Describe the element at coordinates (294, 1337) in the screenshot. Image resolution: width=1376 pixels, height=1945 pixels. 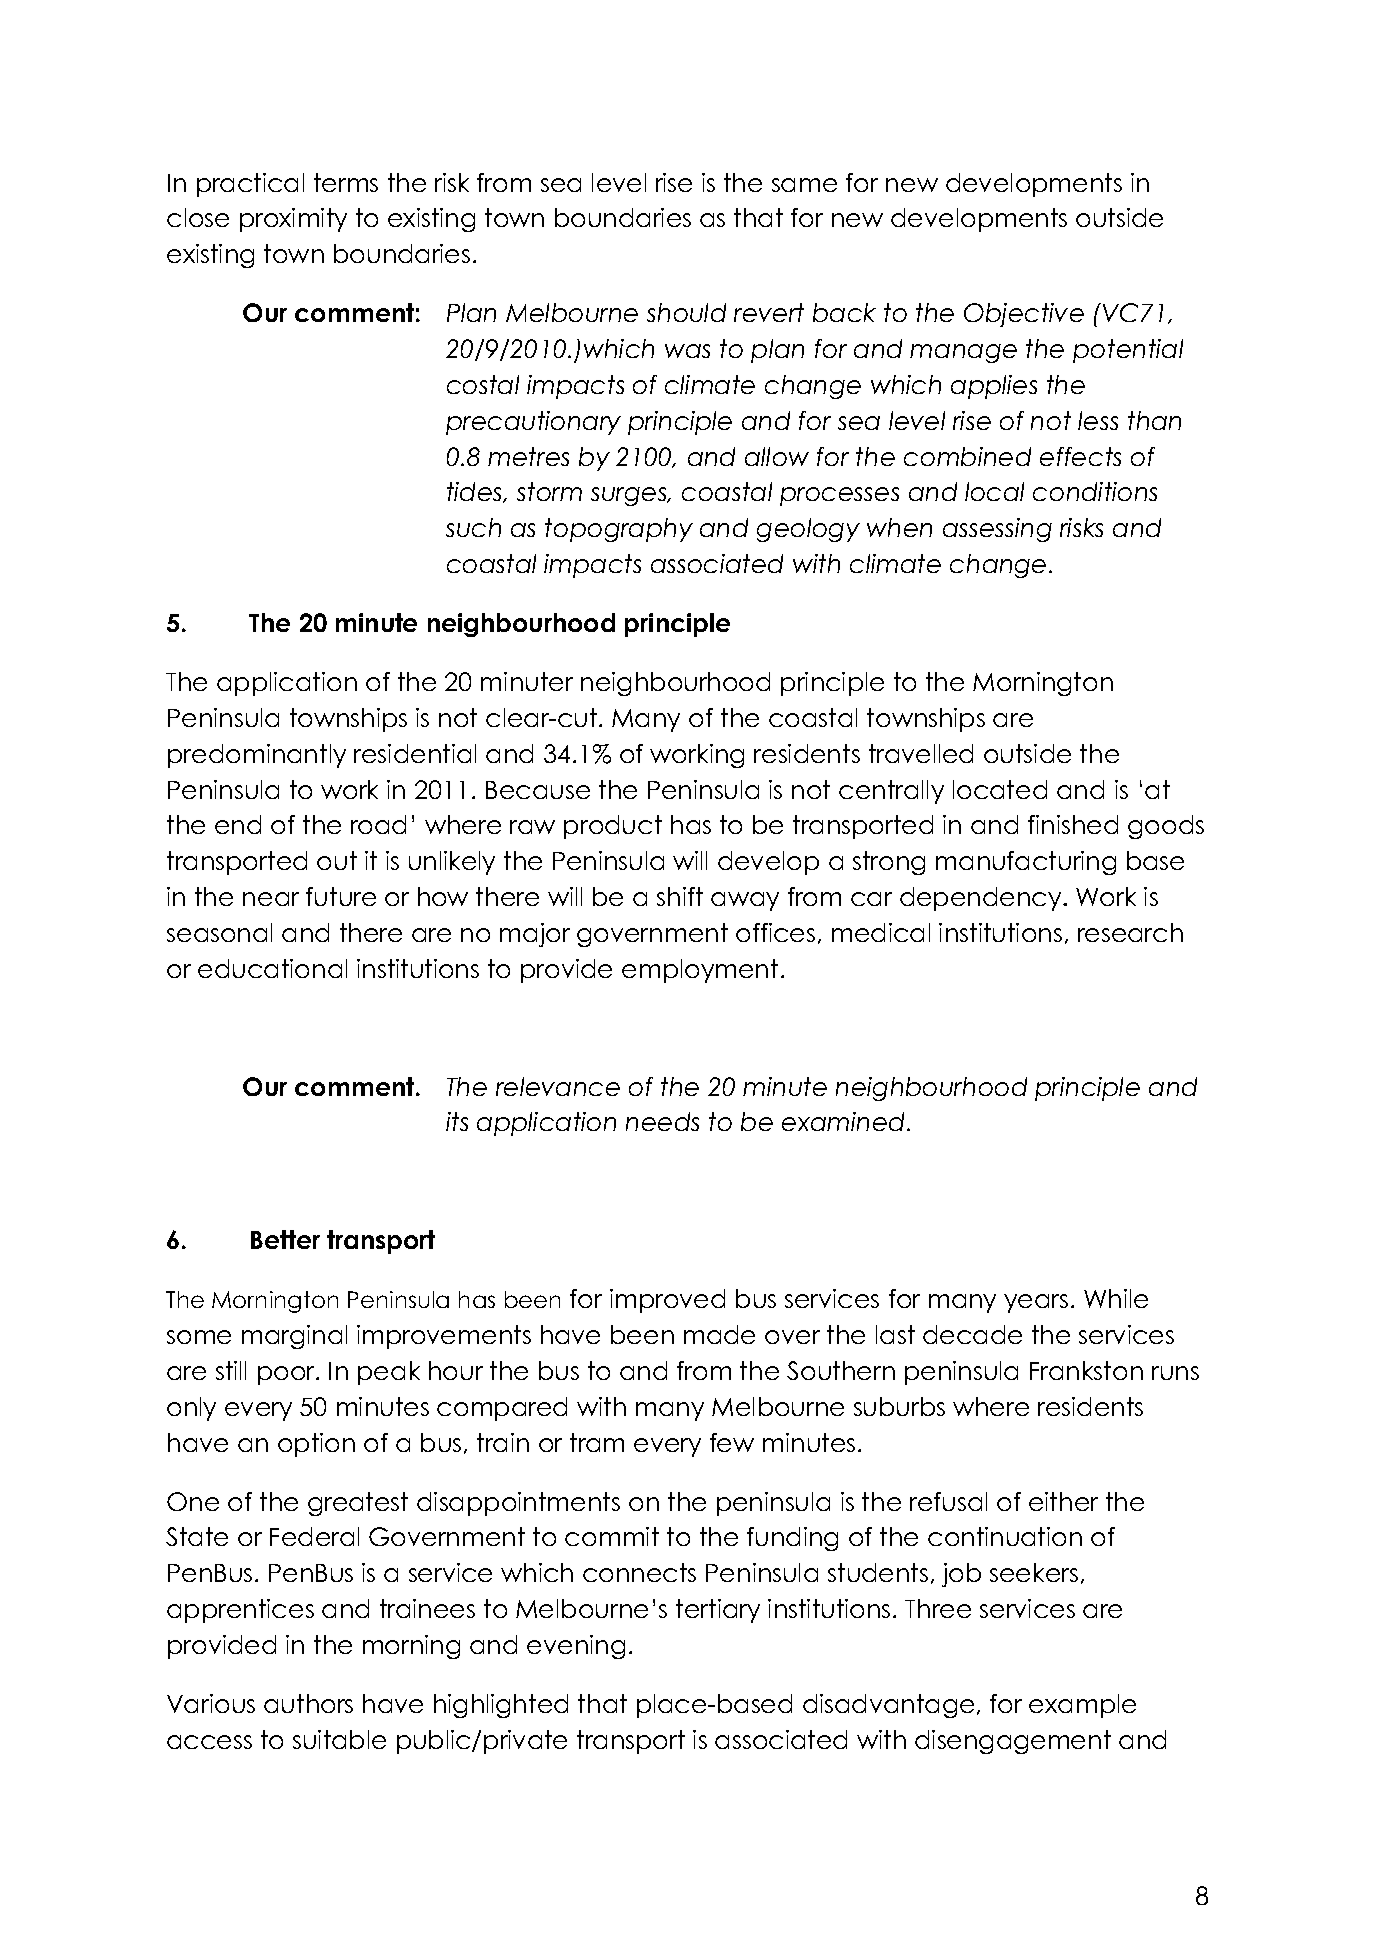
I see `marginal` at that location.
